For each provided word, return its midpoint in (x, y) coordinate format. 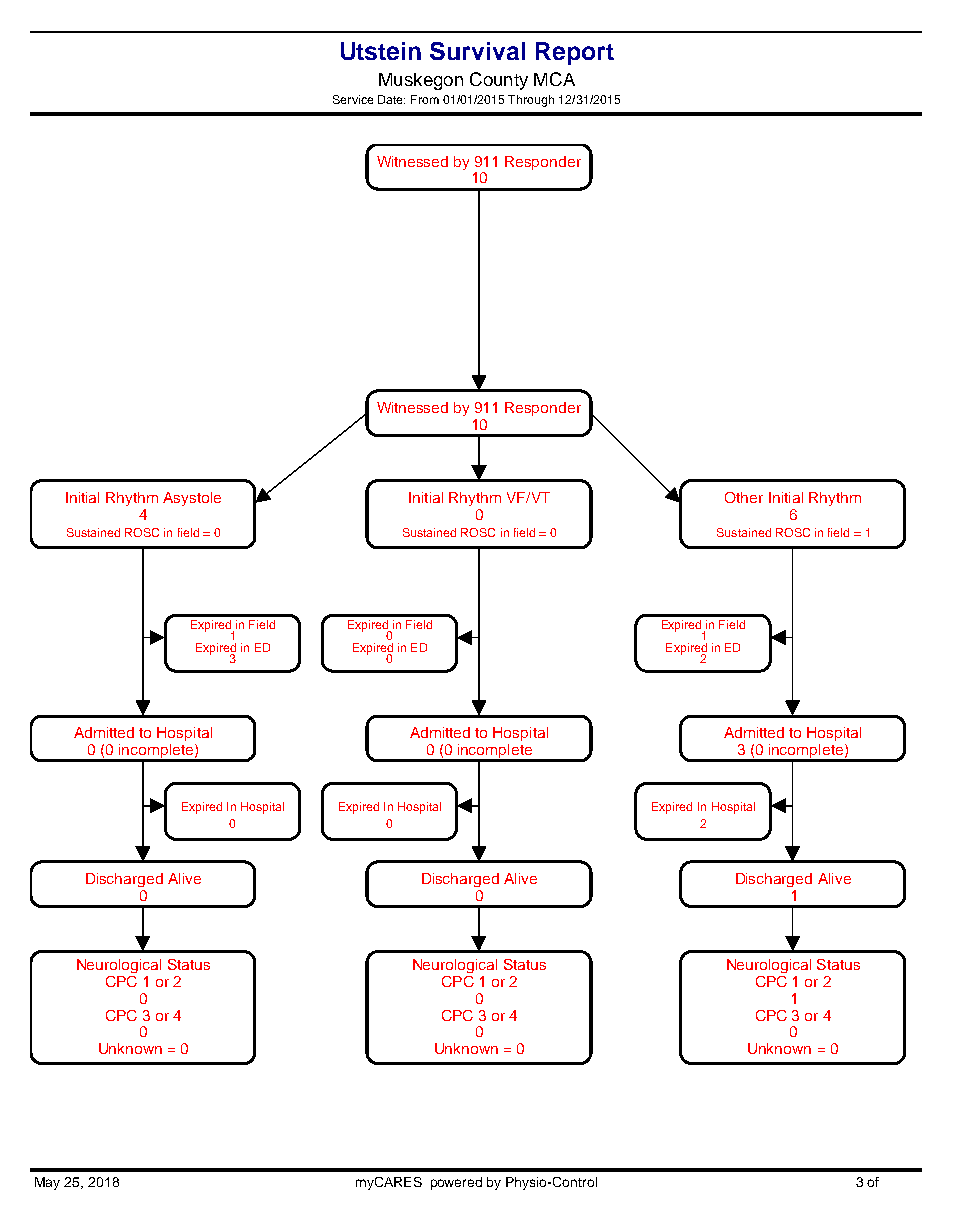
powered (456, 1183)
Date (391, 99)
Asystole (192, 499)
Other (744, 497)
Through (531, 101)
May (47, 1183)
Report (575, 53)
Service (353, 99)
